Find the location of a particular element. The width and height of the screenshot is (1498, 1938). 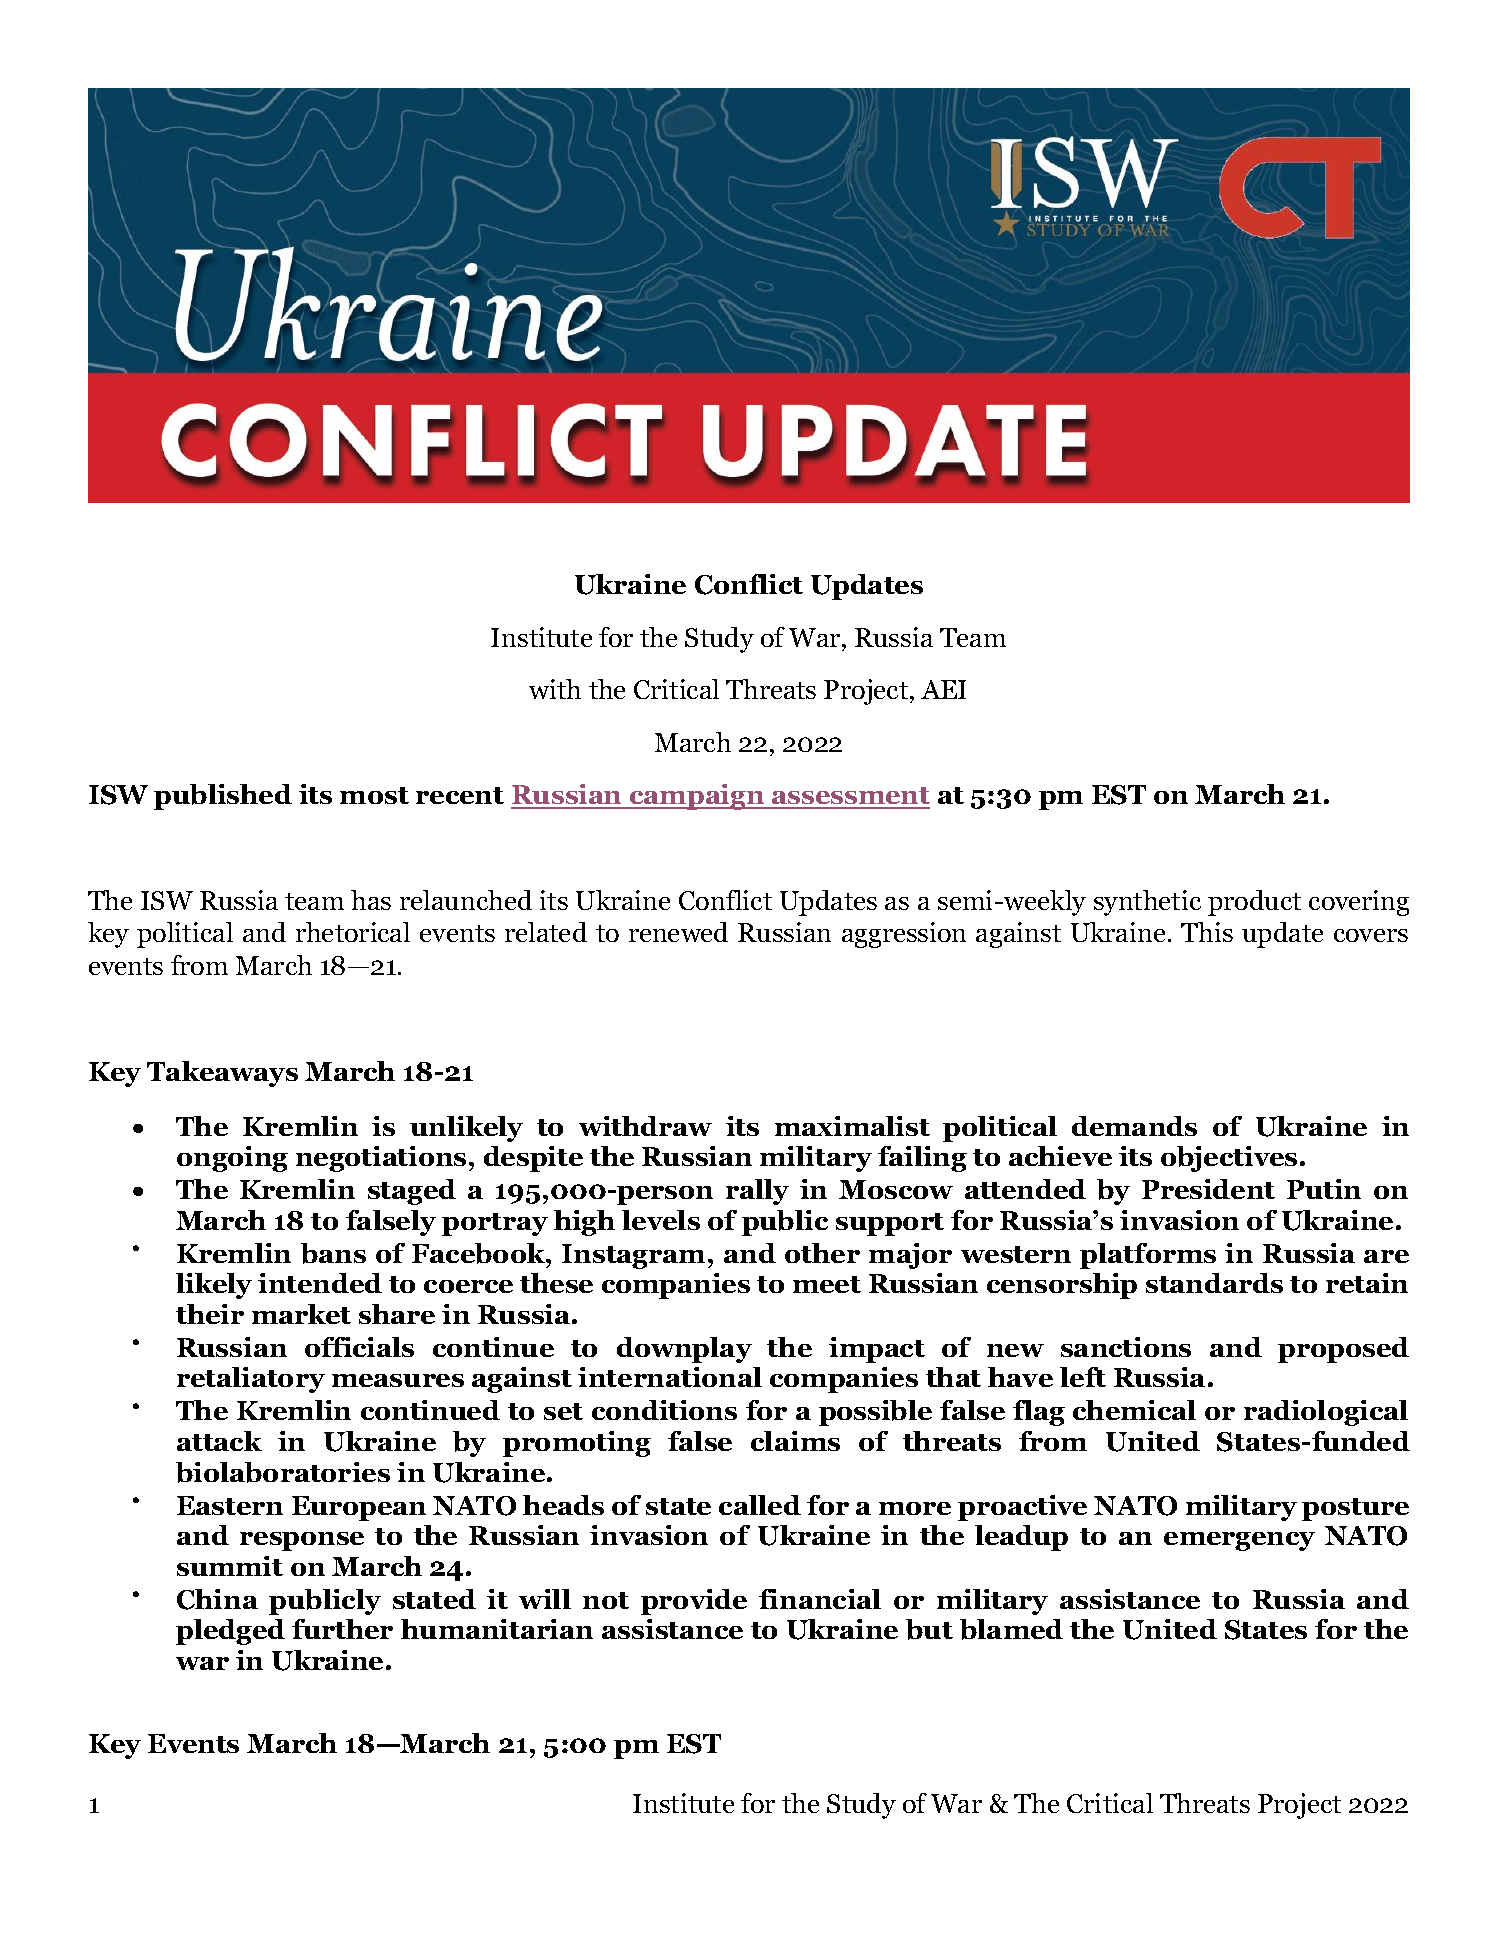

claims is located at coordinates (795, 1441).
